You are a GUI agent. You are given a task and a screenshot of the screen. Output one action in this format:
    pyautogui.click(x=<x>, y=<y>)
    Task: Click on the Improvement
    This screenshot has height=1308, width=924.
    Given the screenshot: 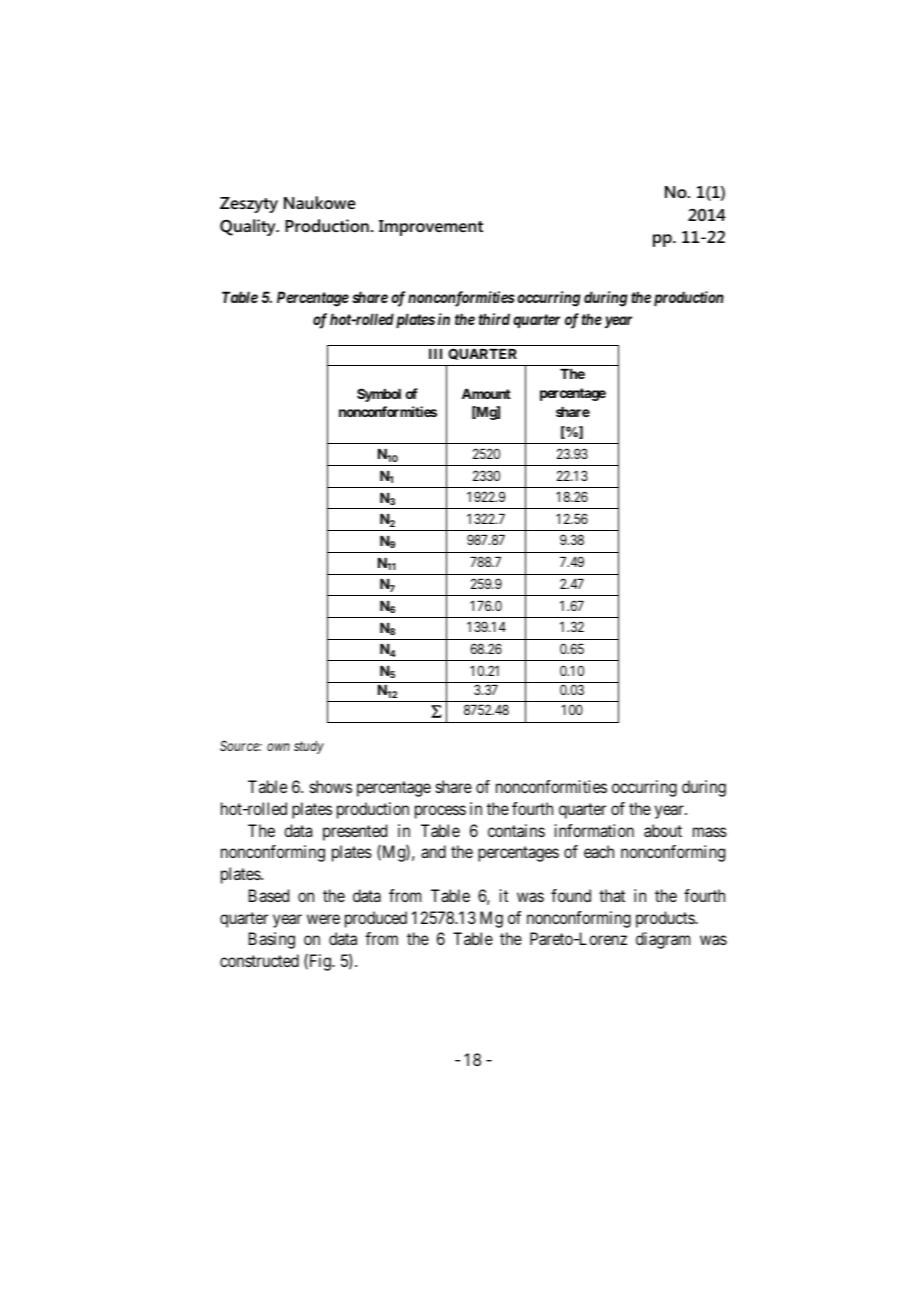 What is the action you would take?
    pyautogui.click(x=431, y=228)
